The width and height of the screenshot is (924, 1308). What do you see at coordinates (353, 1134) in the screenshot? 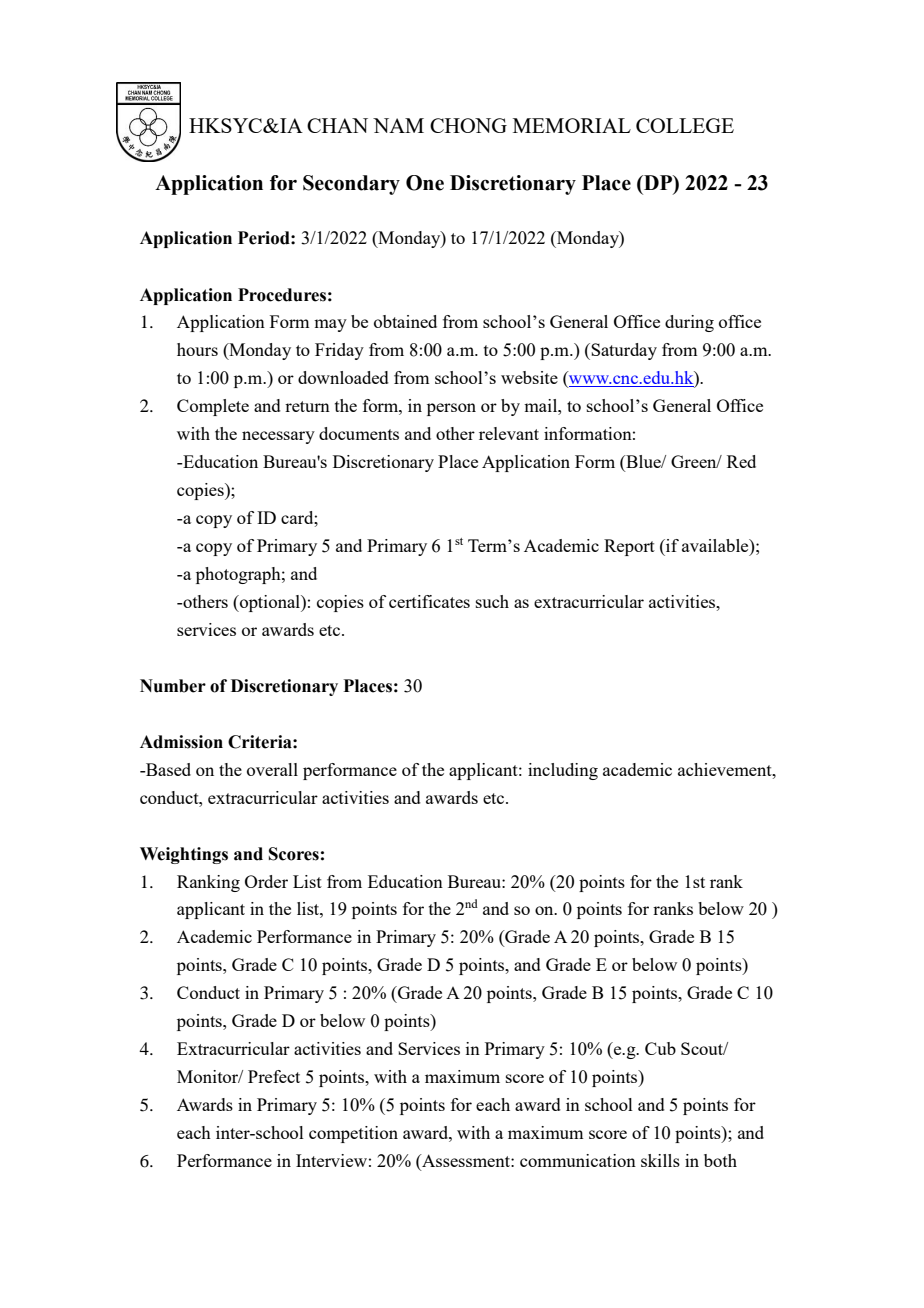
I see `competition` at bounding box center [353, 1134].
